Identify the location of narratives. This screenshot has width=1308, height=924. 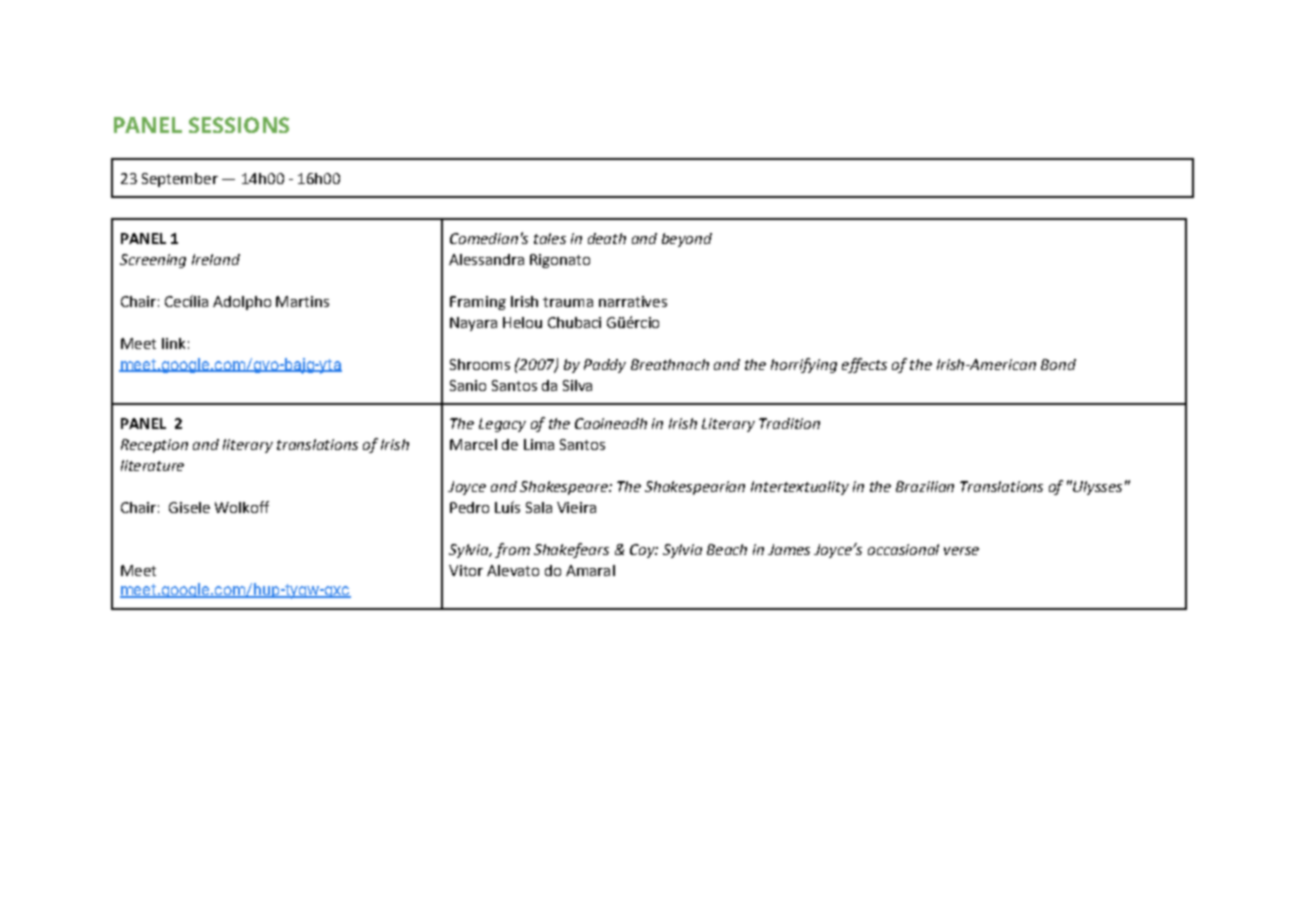
(633, 301).
